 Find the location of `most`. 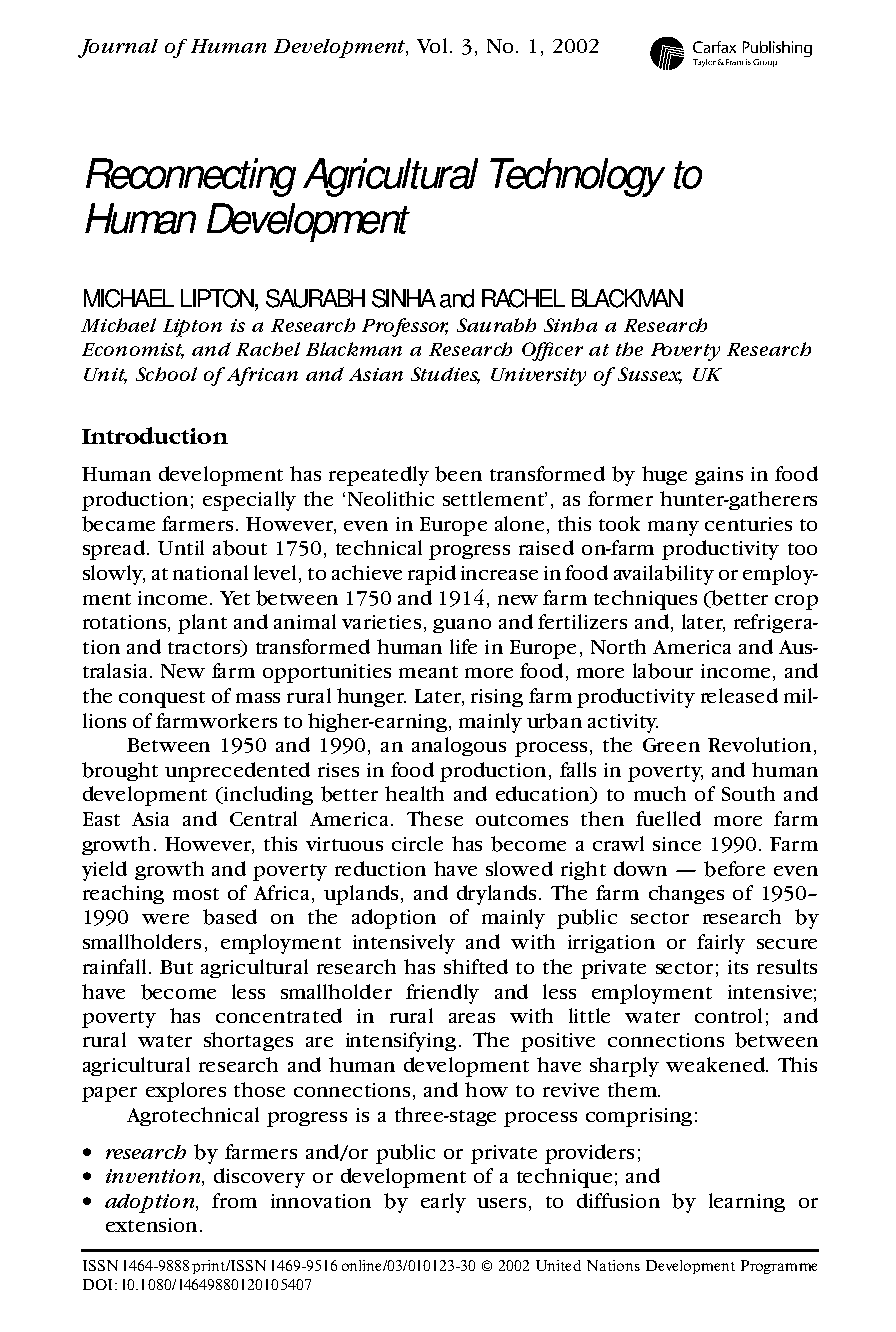

most is located at coordinates (196, 894).
